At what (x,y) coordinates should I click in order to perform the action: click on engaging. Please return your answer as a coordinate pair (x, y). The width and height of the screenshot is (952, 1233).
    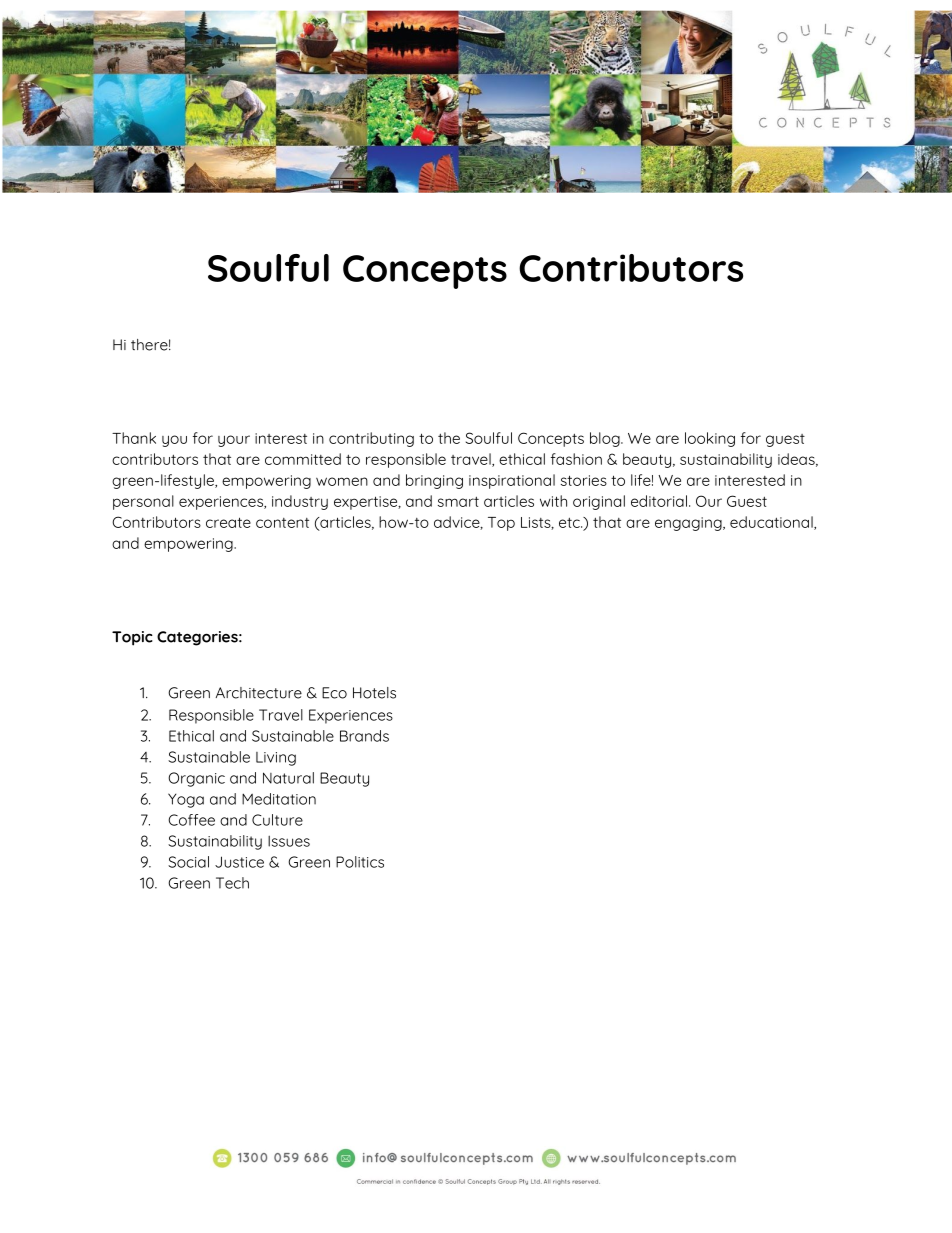
    Looking at the image, I should click on (689, 524).
